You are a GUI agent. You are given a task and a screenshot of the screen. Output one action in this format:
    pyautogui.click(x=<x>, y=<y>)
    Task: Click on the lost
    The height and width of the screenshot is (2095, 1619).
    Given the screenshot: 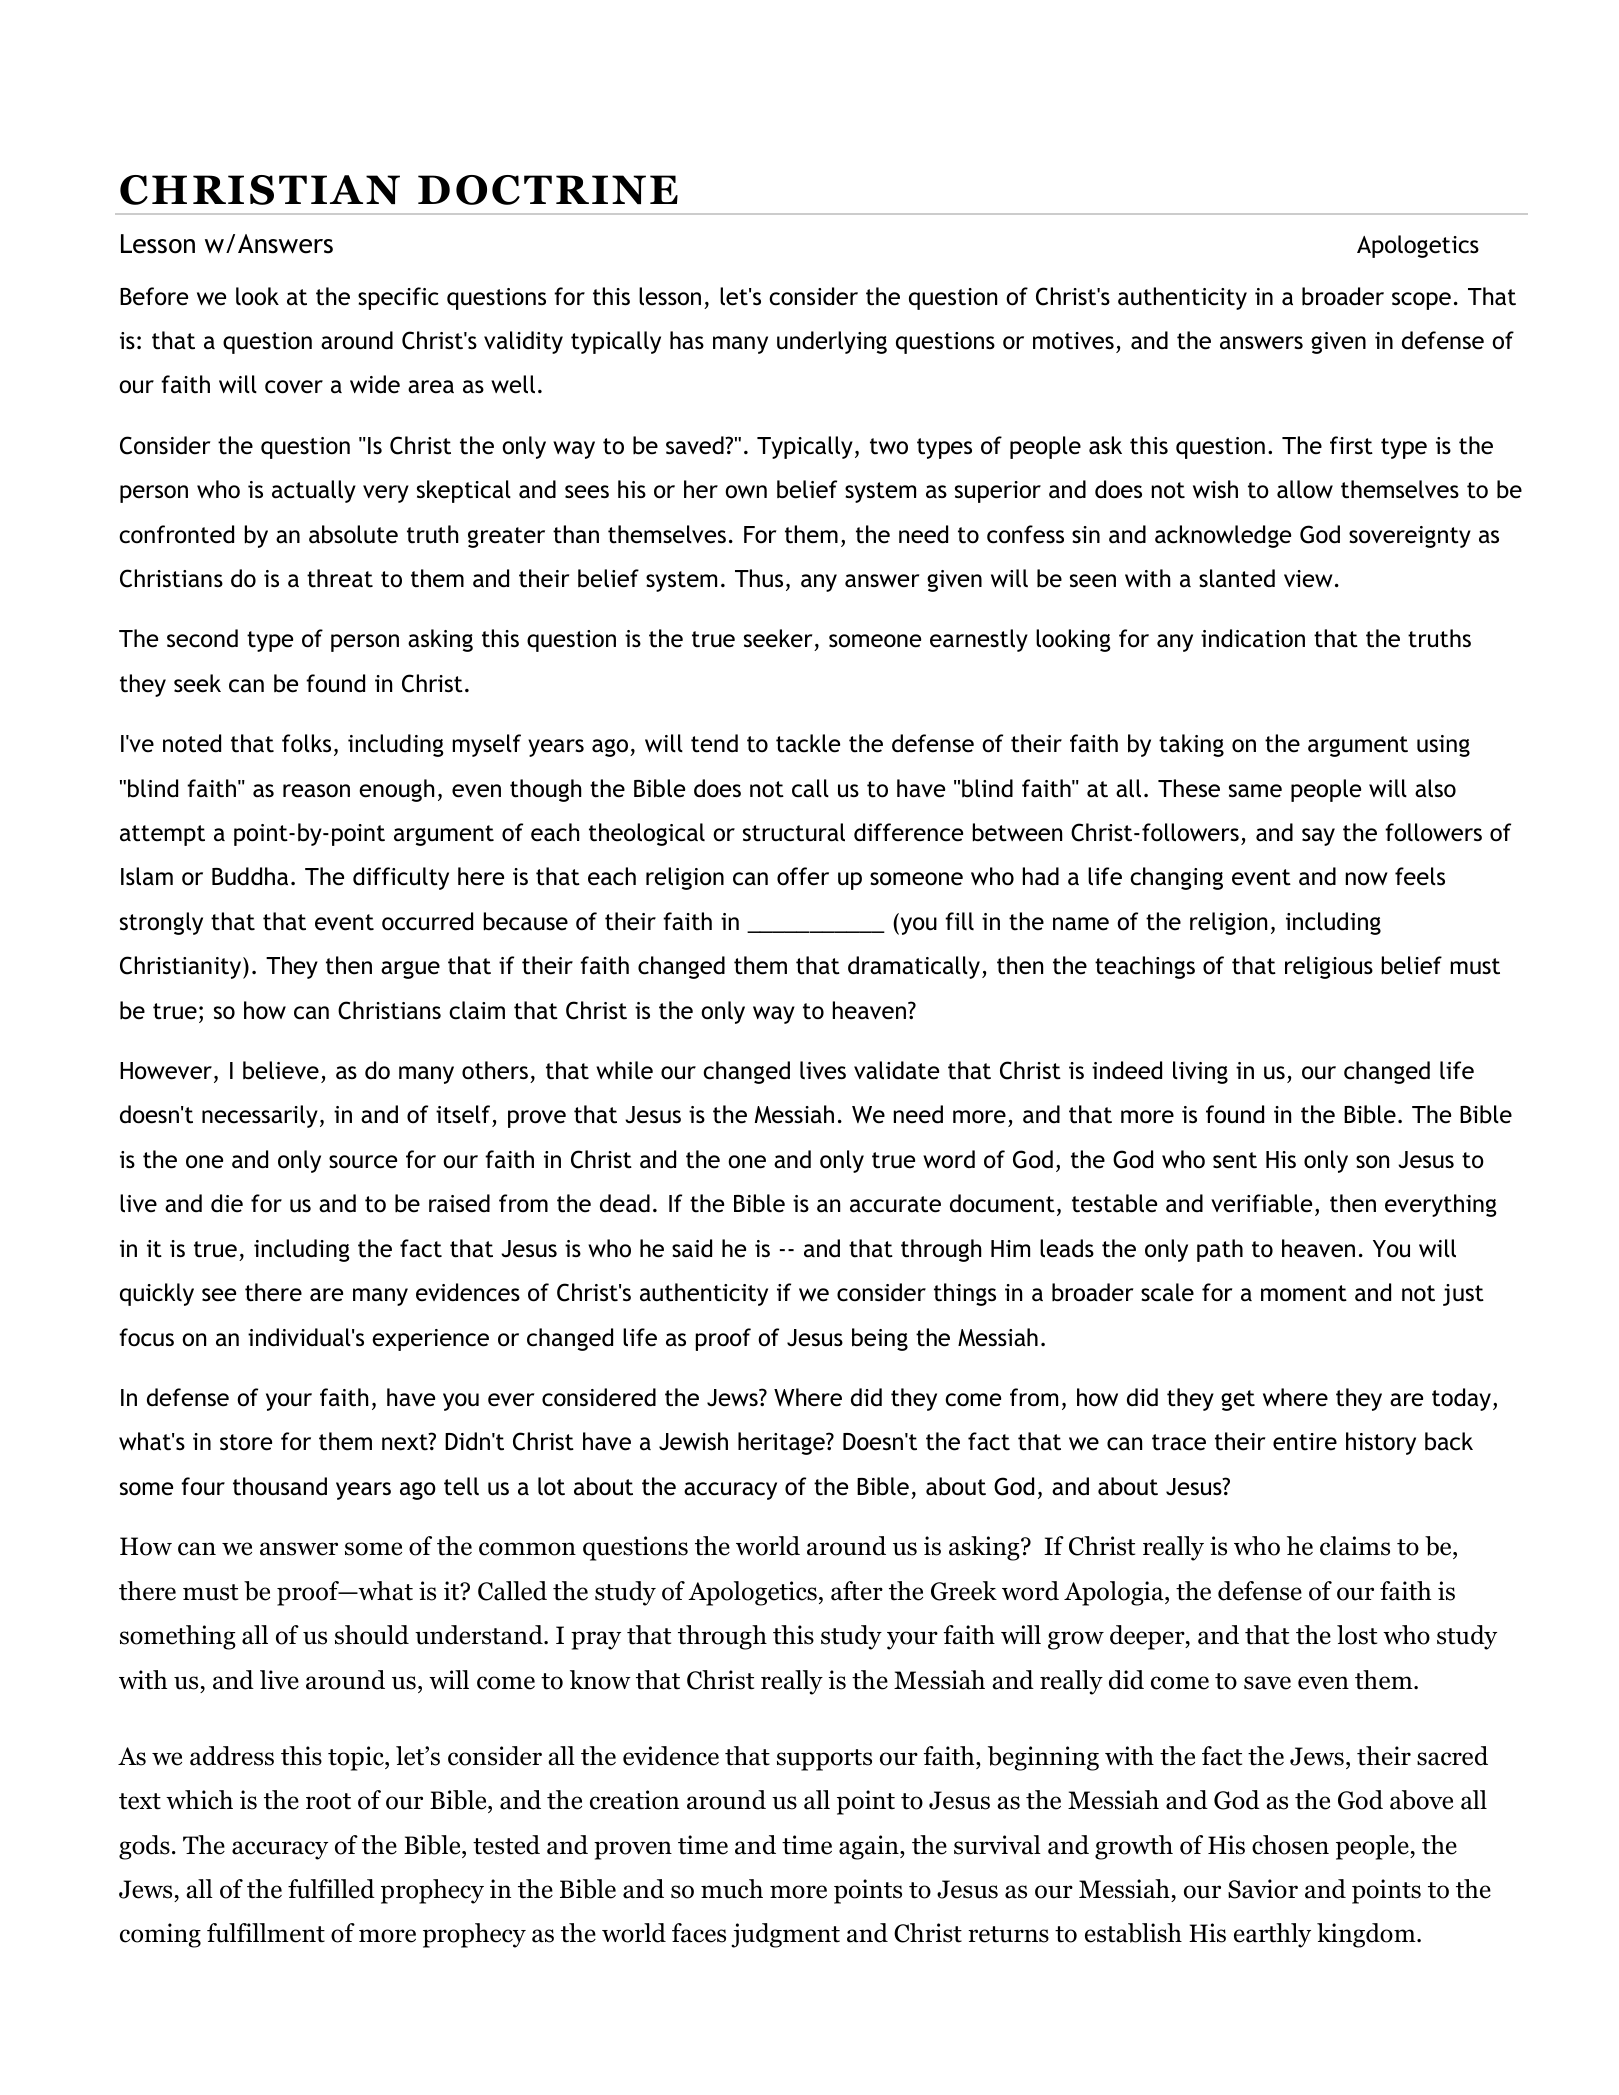 What is the action you would take?
    pyautogui.click(x=1357, y=1635)
